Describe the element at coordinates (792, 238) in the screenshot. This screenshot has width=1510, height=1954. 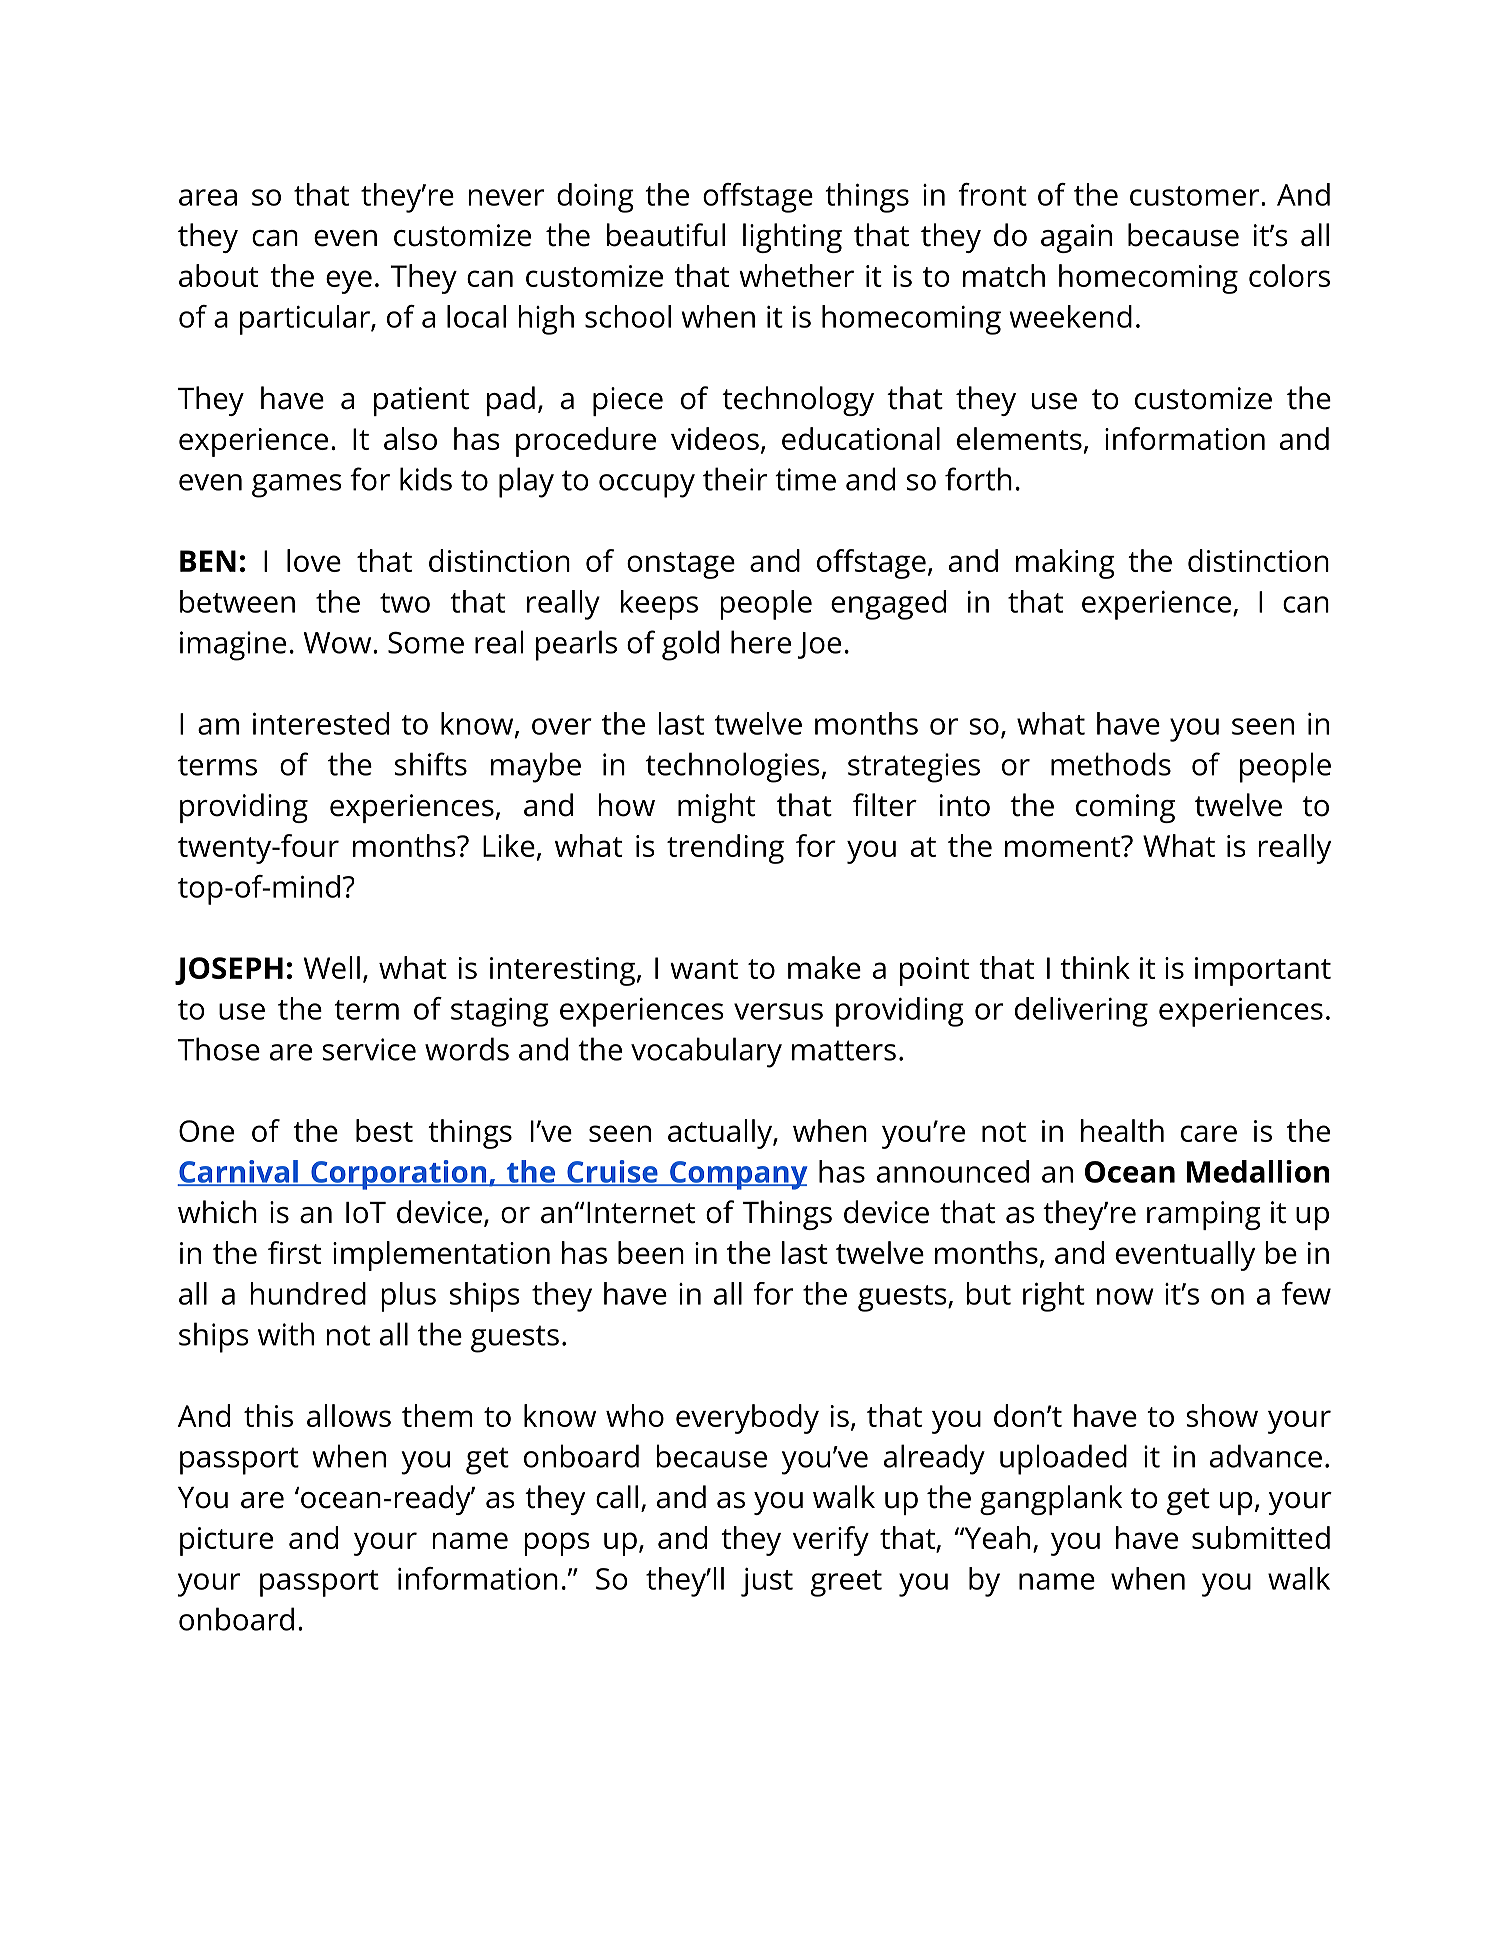
I see `lighting` at that location.
